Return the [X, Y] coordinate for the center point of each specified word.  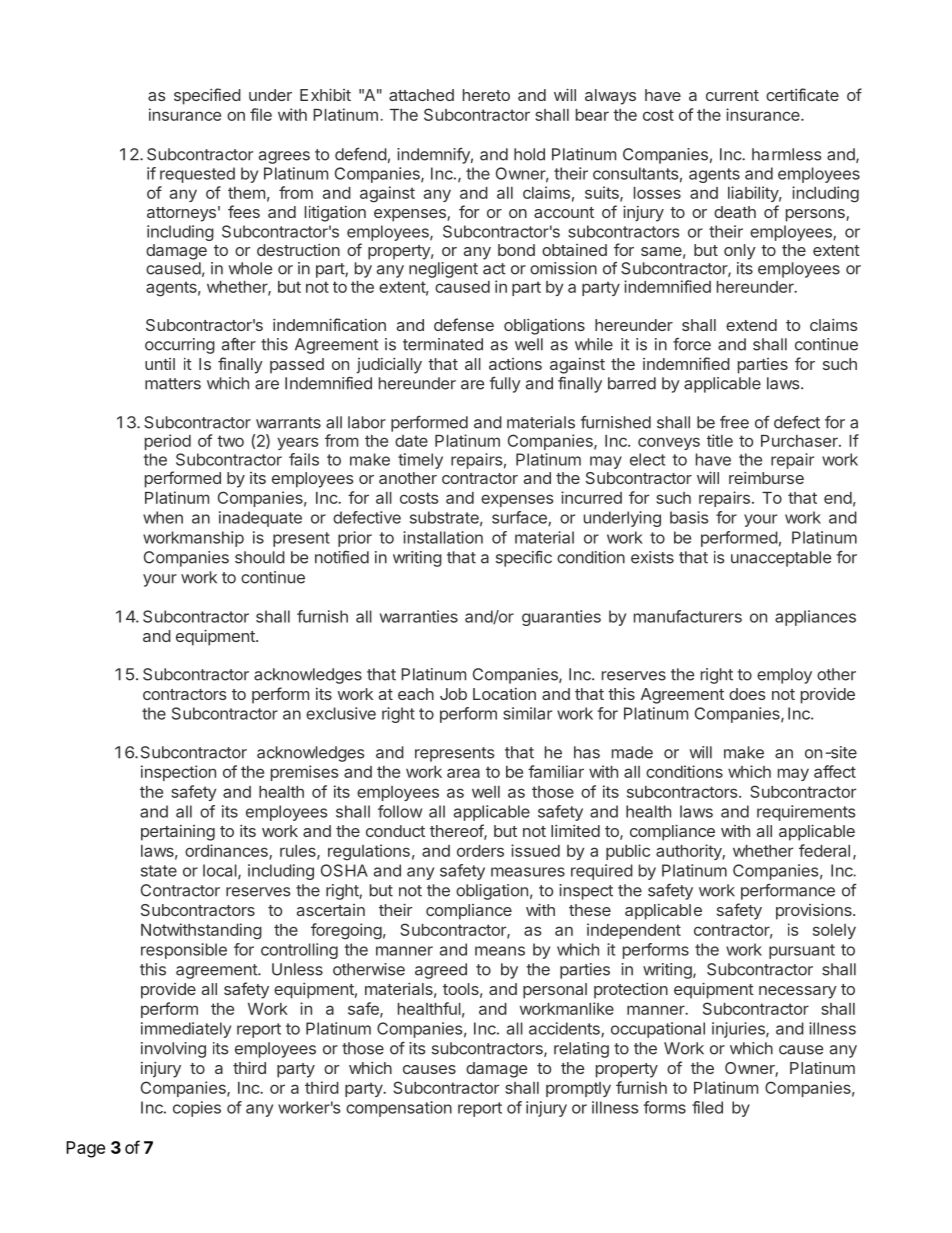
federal [824, 850]
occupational [658, 1030]
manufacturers [688, 616]
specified [207, 96]
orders [480, 851]
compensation [399, 1109]
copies [197, 1109]
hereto [486, 95]
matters [173, 384]
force [692, 344]
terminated [443, 344]
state [159, 871]
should [260, 557]
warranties [419, 616]
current [732, 95]
